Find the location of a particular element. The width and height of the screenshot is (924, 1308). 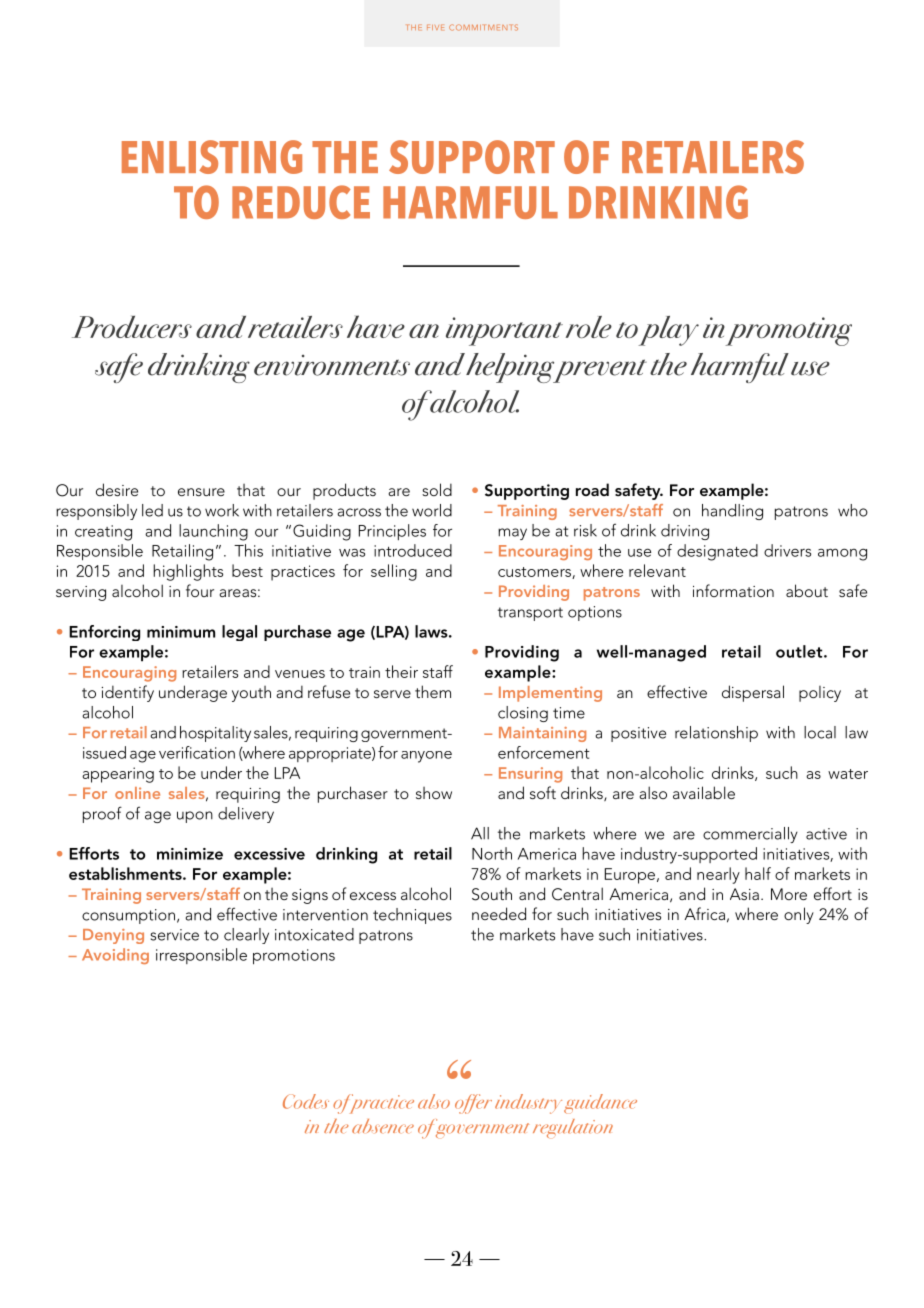

COMMITMENTS is located at coordinates (483, 27).
